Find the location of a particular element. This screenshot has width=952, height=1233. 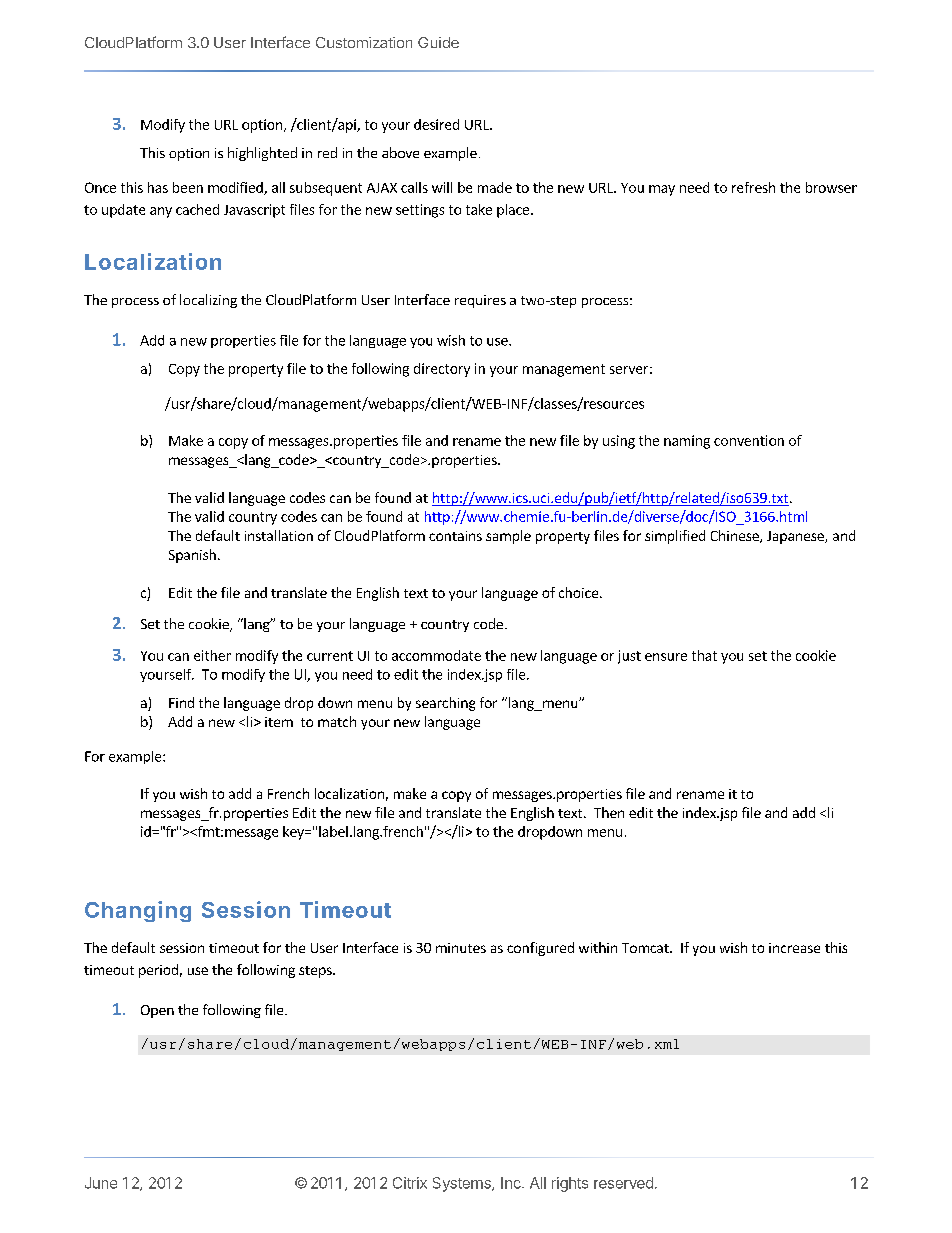

server is located at coordinates (629, 370).
